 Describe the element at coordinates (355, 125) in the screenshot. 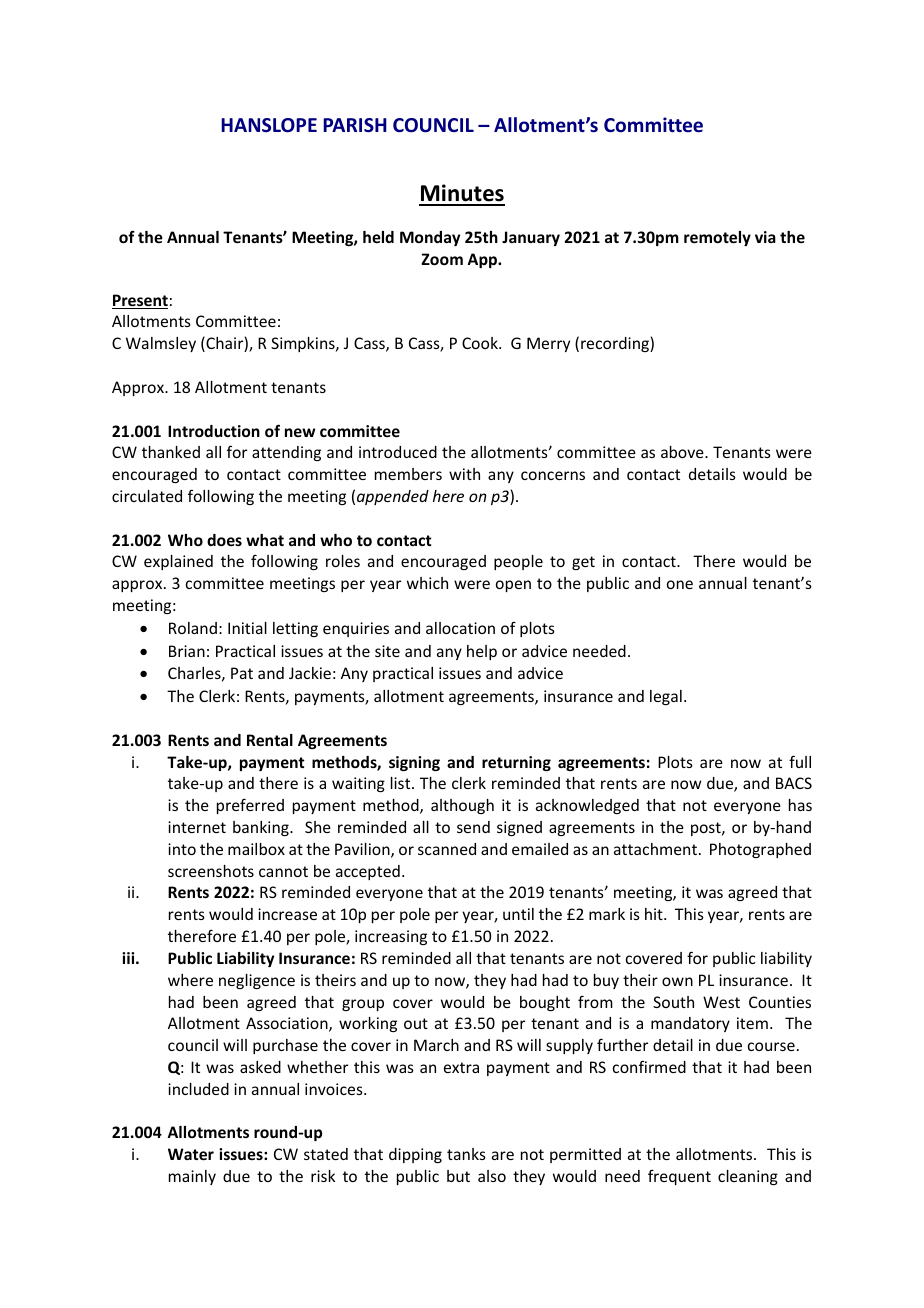

I see `PARISH` at that location.
